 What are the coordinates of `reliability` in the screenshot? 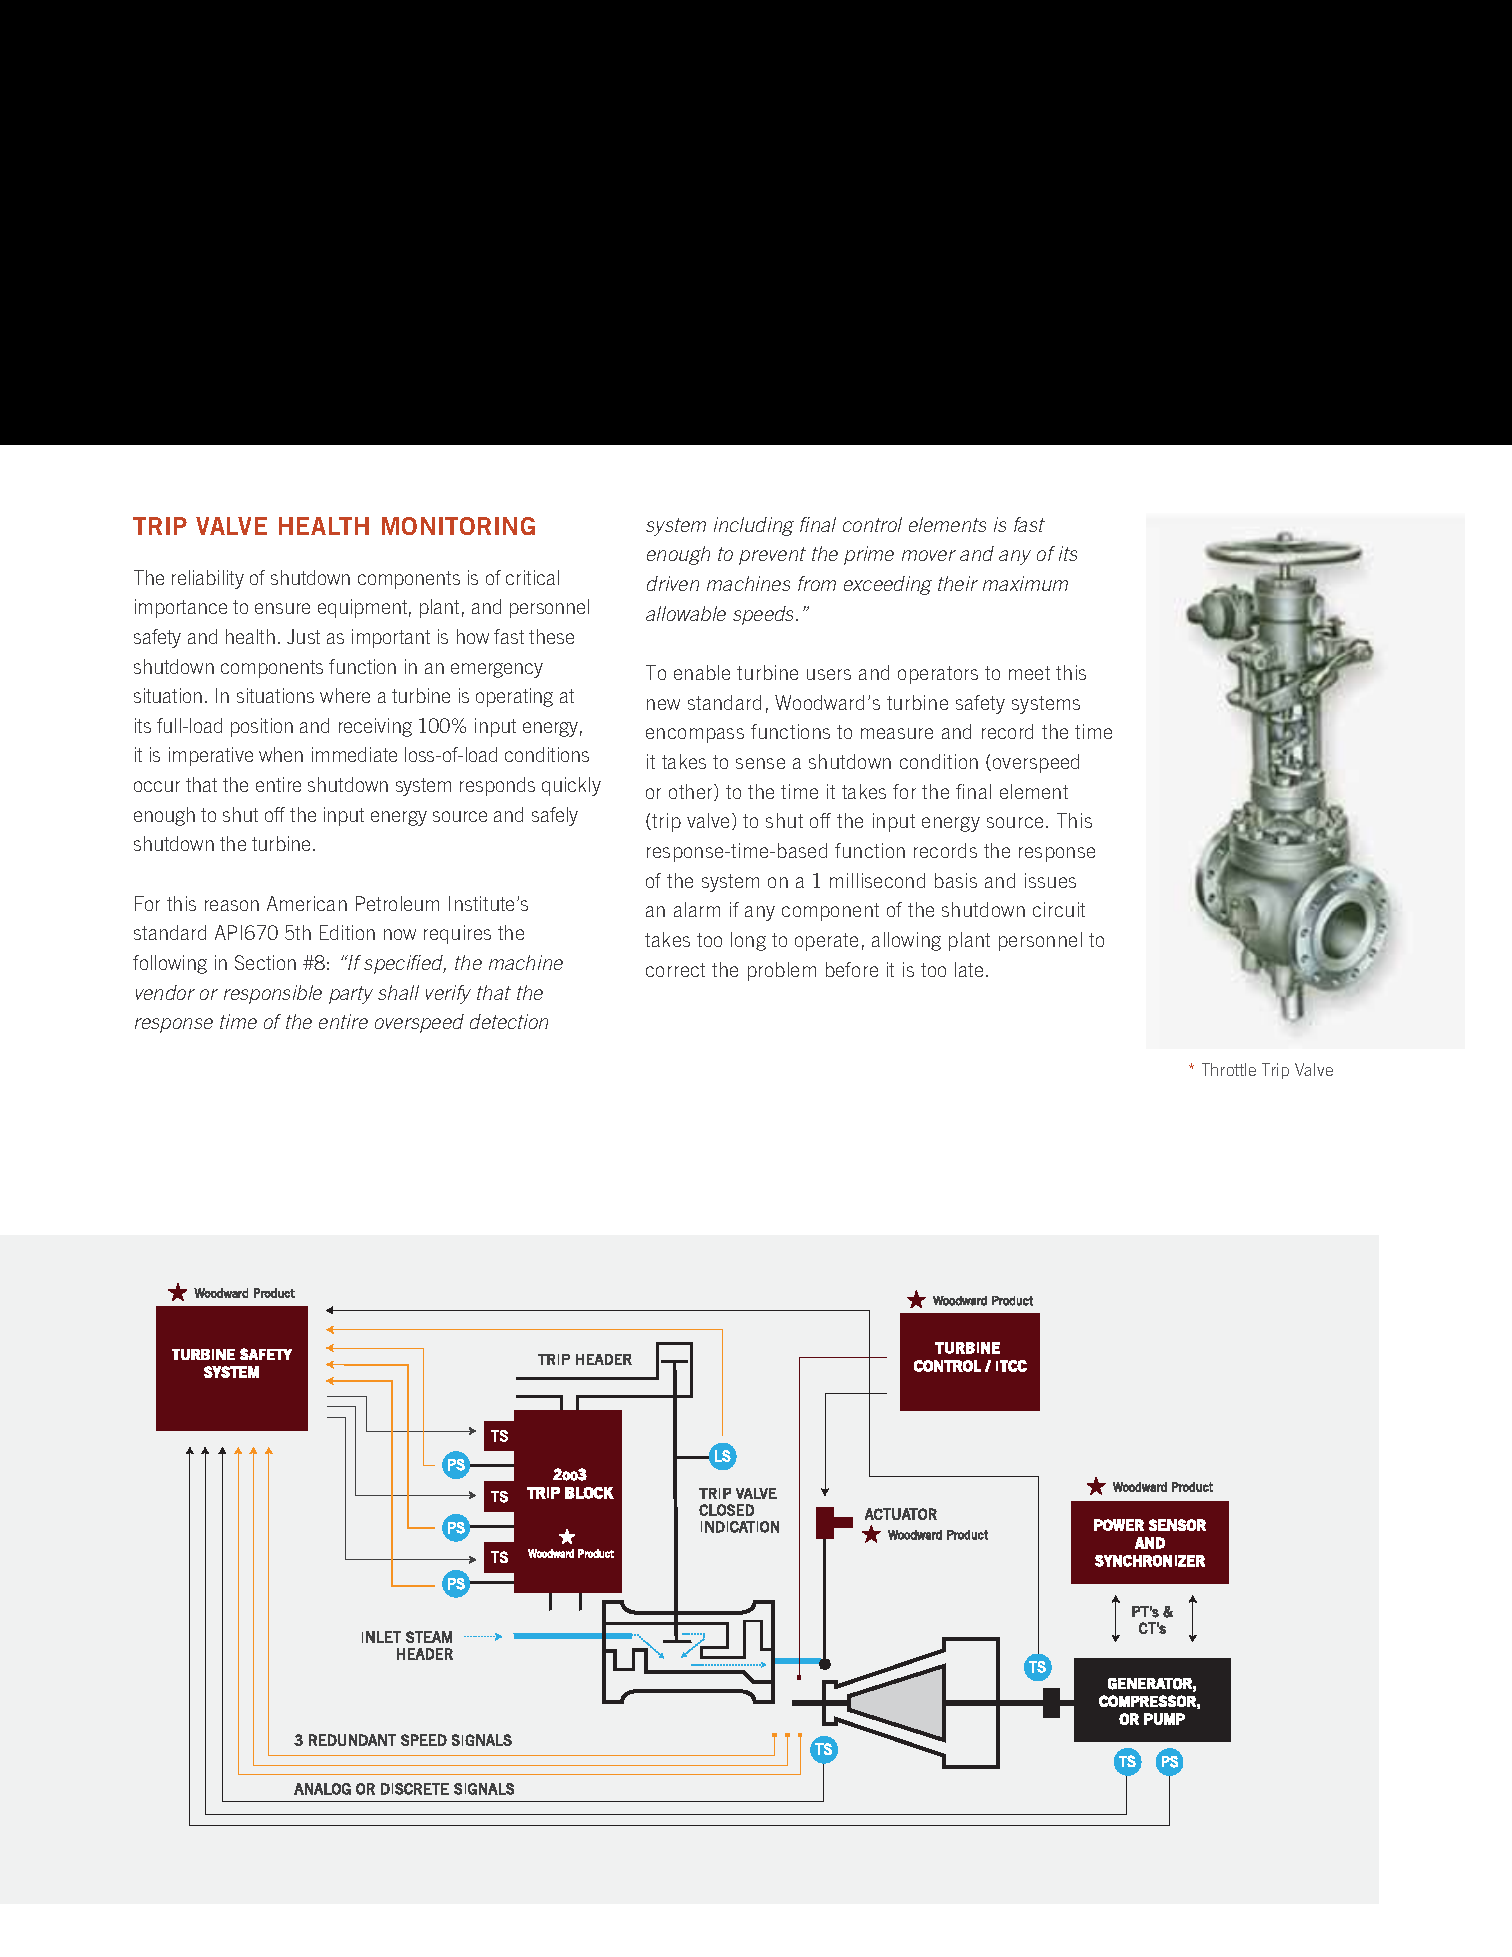 It's located at (208, 579).
